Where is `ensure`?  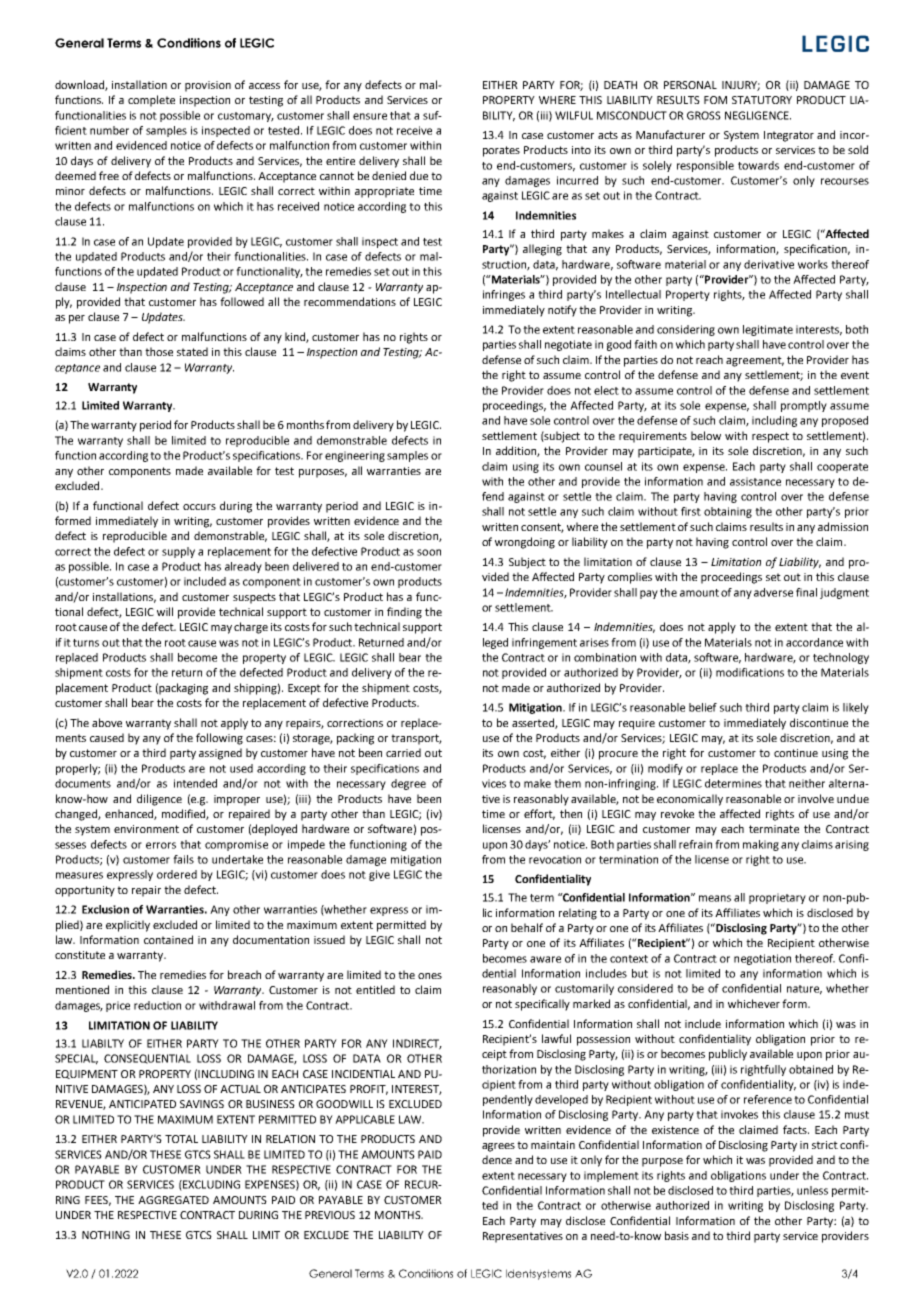 ensure is located at coordinates (370, 116).
